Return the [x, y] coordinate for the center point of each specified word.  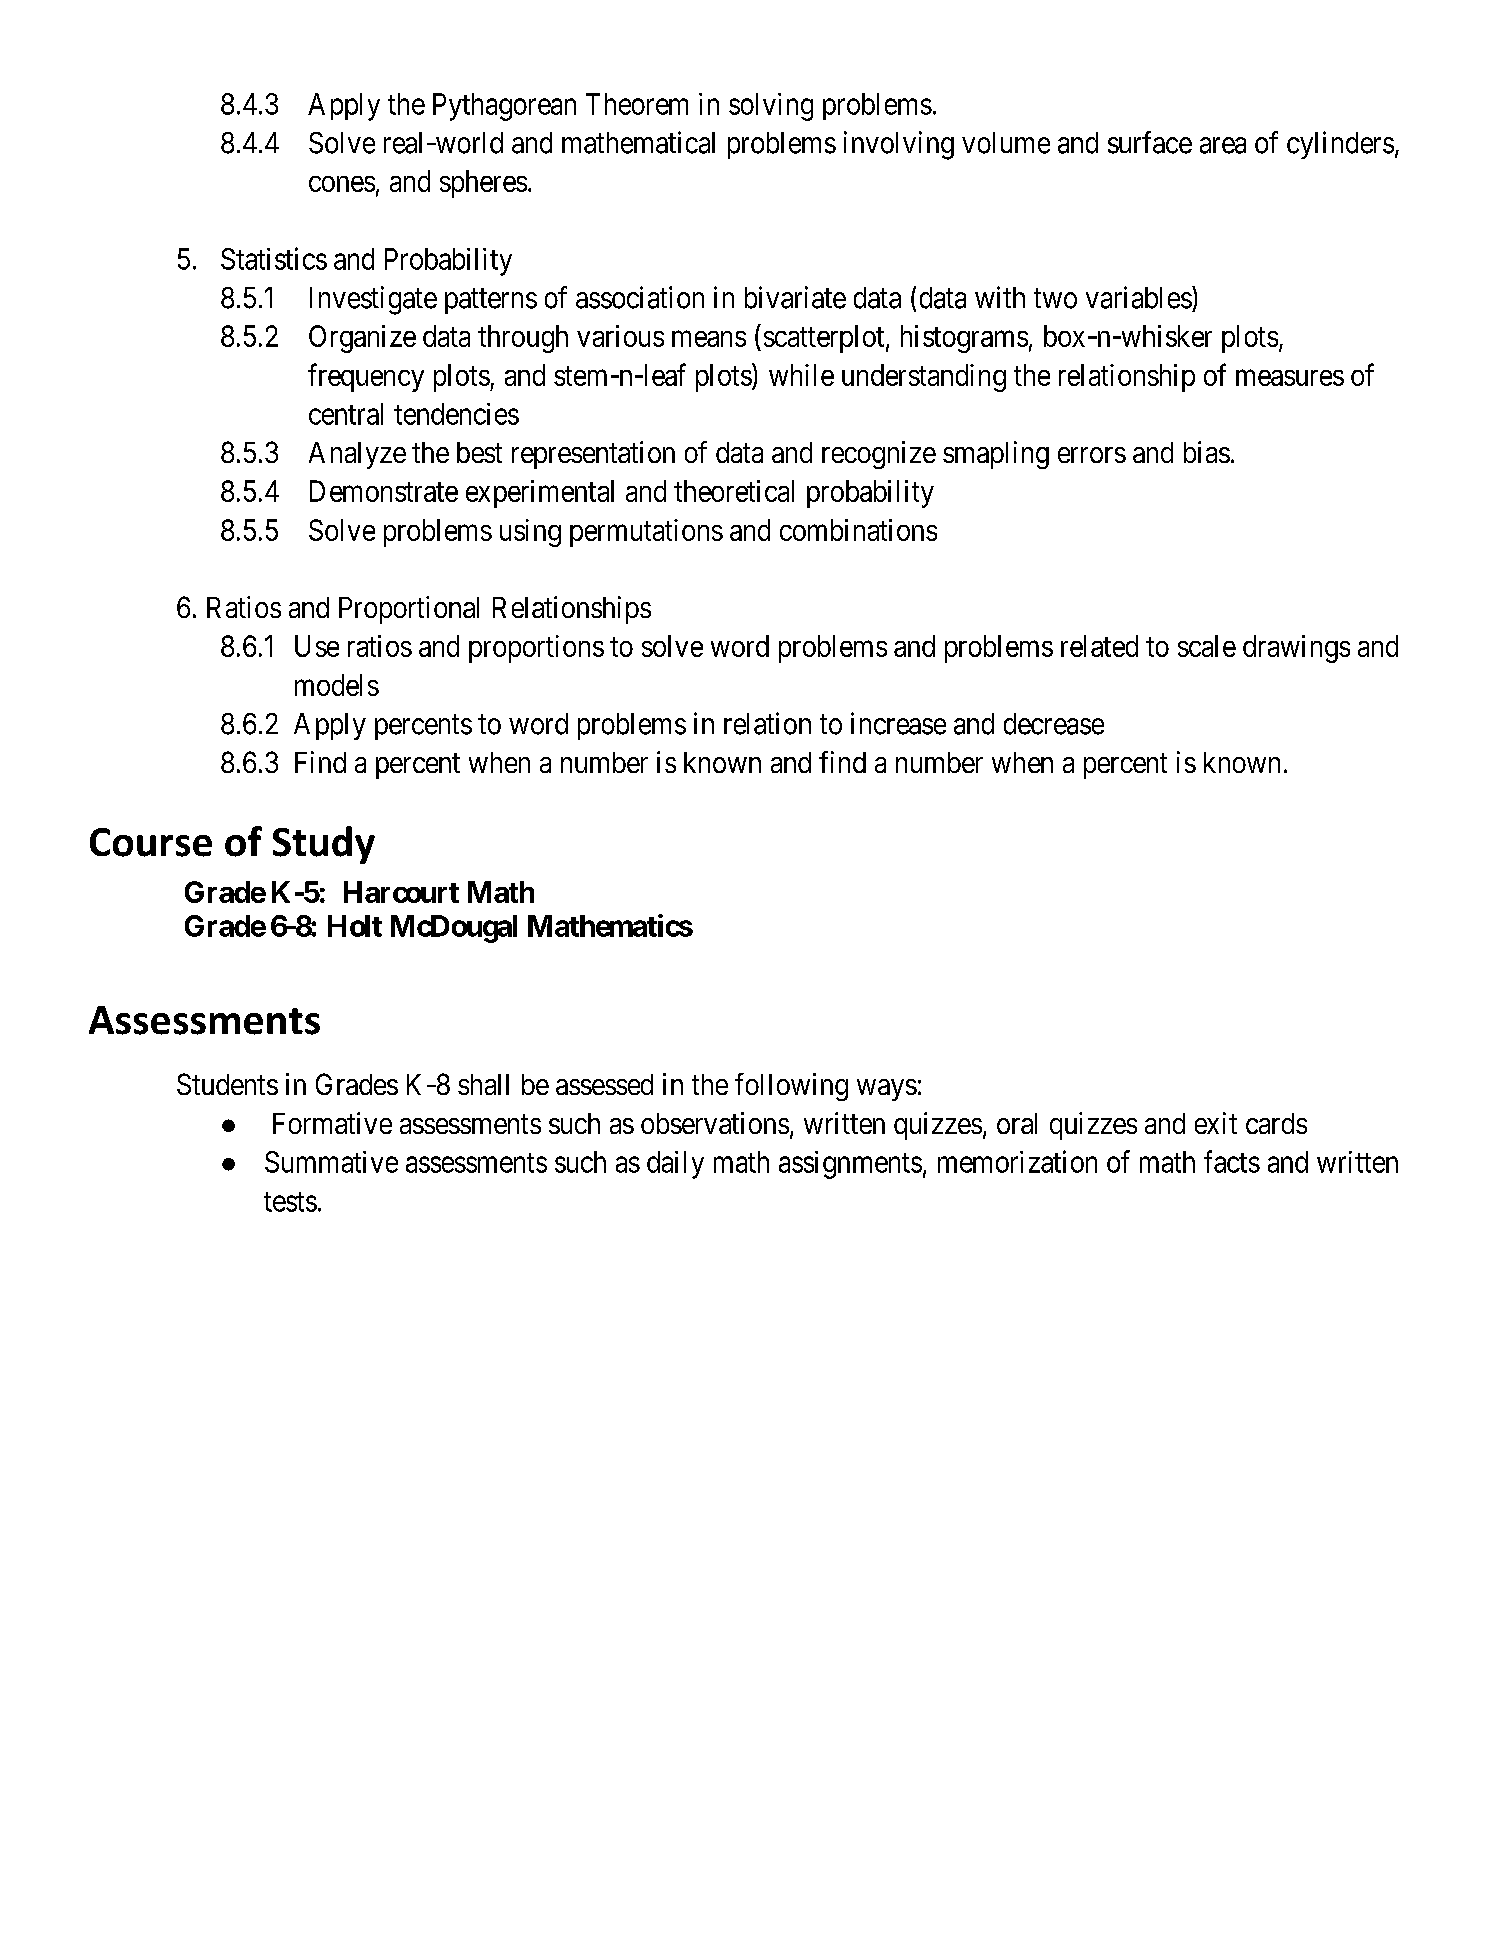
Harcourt [401, 892]
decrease [1054, 724]
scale [1207, 646]
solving [771, 107]
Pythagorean [504, 107]
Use [317, 646]
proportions [536, 649]
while [801, 375]
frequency [366, 377]
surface [1150, 142]
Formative [332, 1123]
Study [324, 845]
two [1055, 299]
